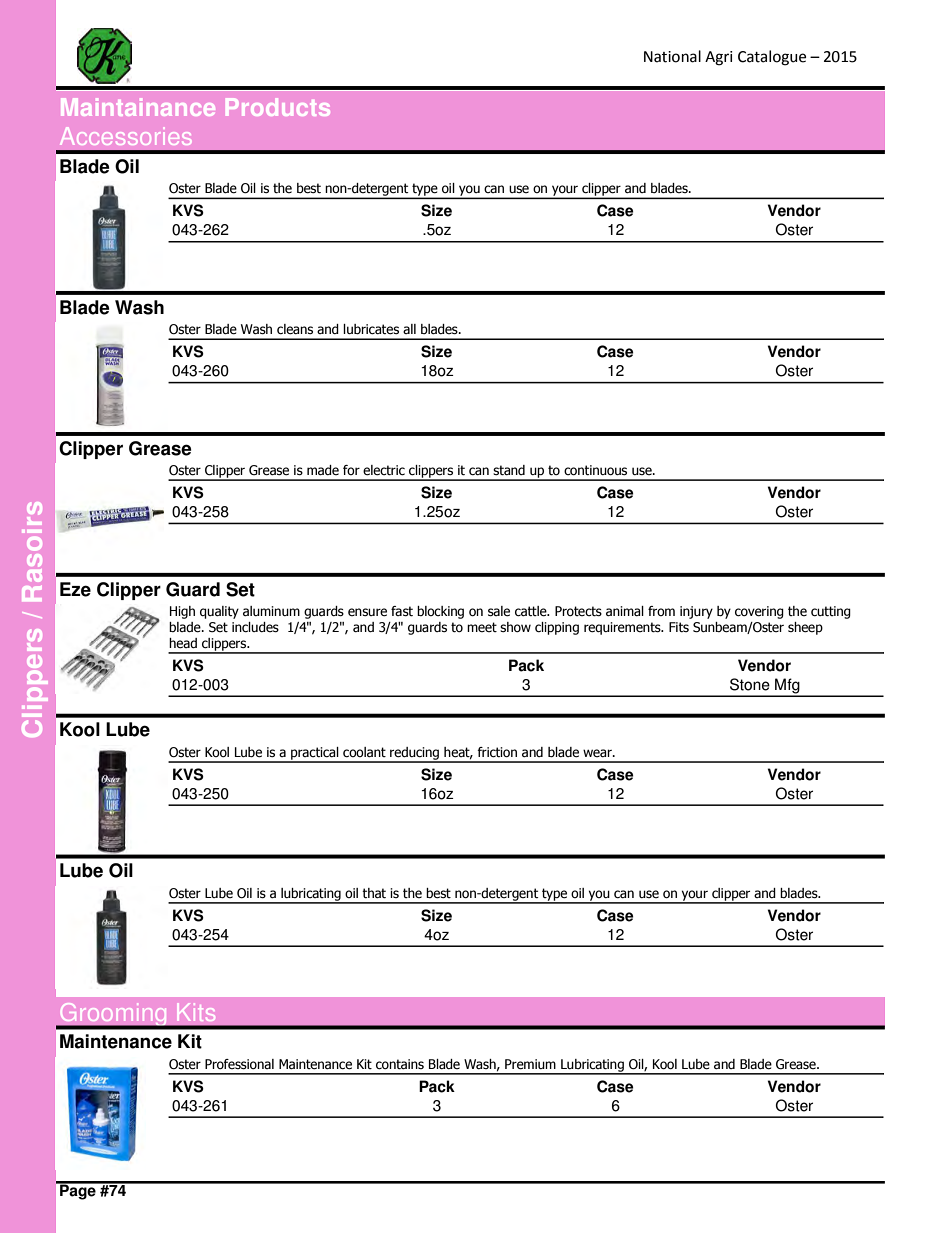  I want to click on reducing, so click(414, 754).
